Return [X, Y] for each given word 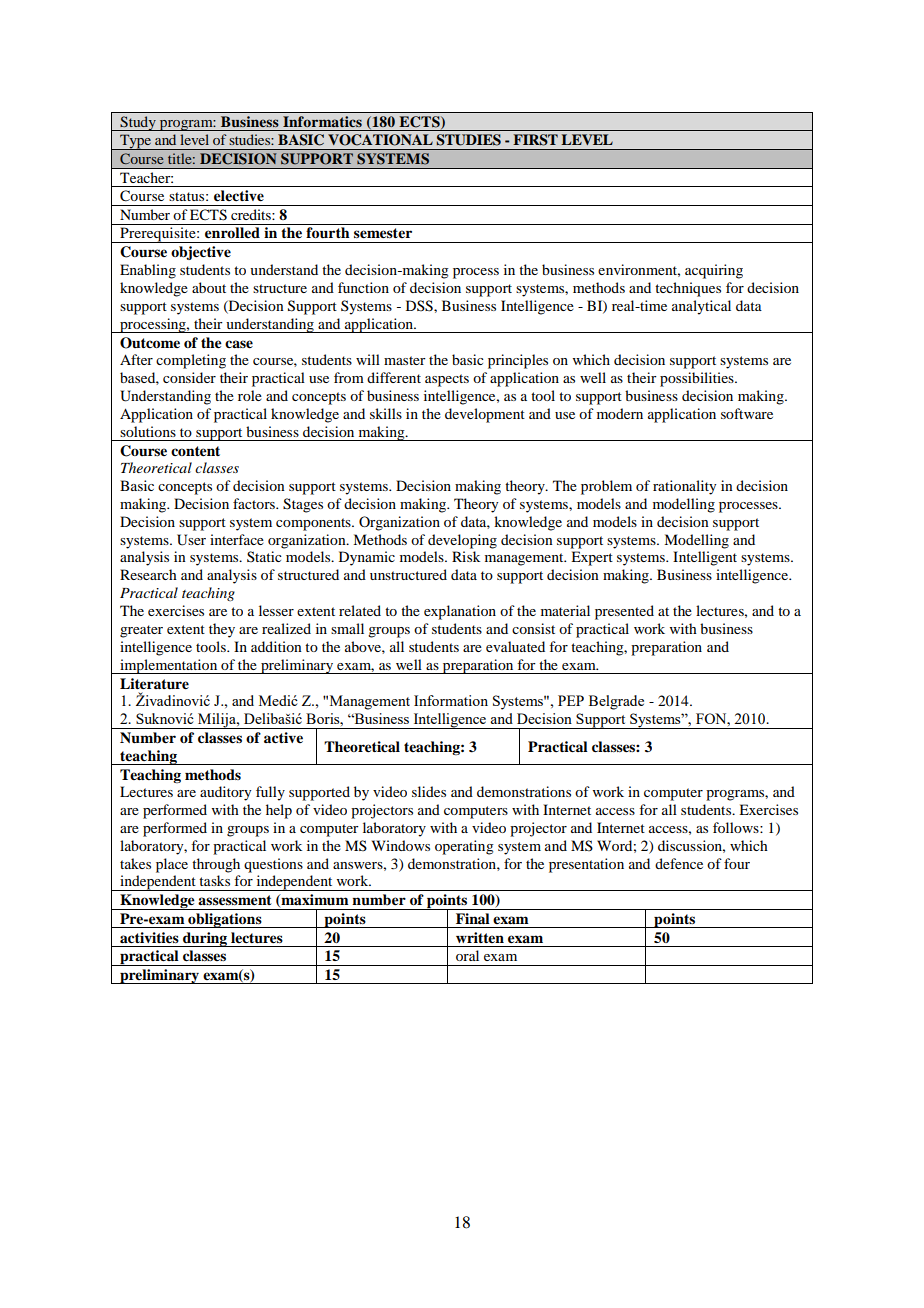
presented [624, 612]
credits [252, 214]
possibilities [698, 379]
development [485, 415]
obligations [225, 920]
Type [136, 142]
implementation [169, 666]
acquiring [714, 271]
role [250, 395]
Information [451, 700]
